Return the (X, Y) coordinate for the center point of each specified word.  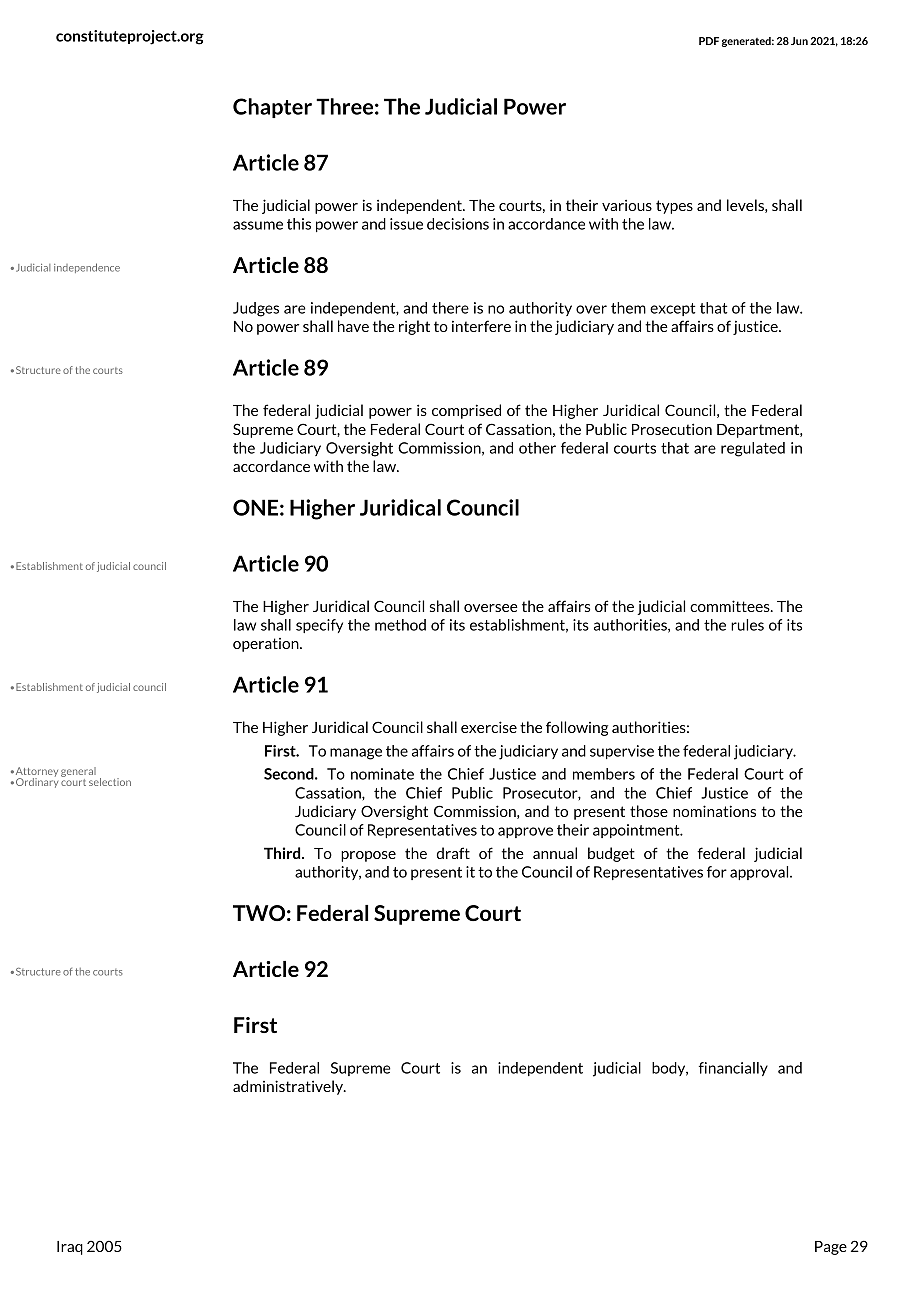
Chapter (272, 108)
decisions (458, 224)
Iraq (70, 1248)
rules (747, 625)
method (400, 625)
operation (267, 645)
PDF (709, 41)
